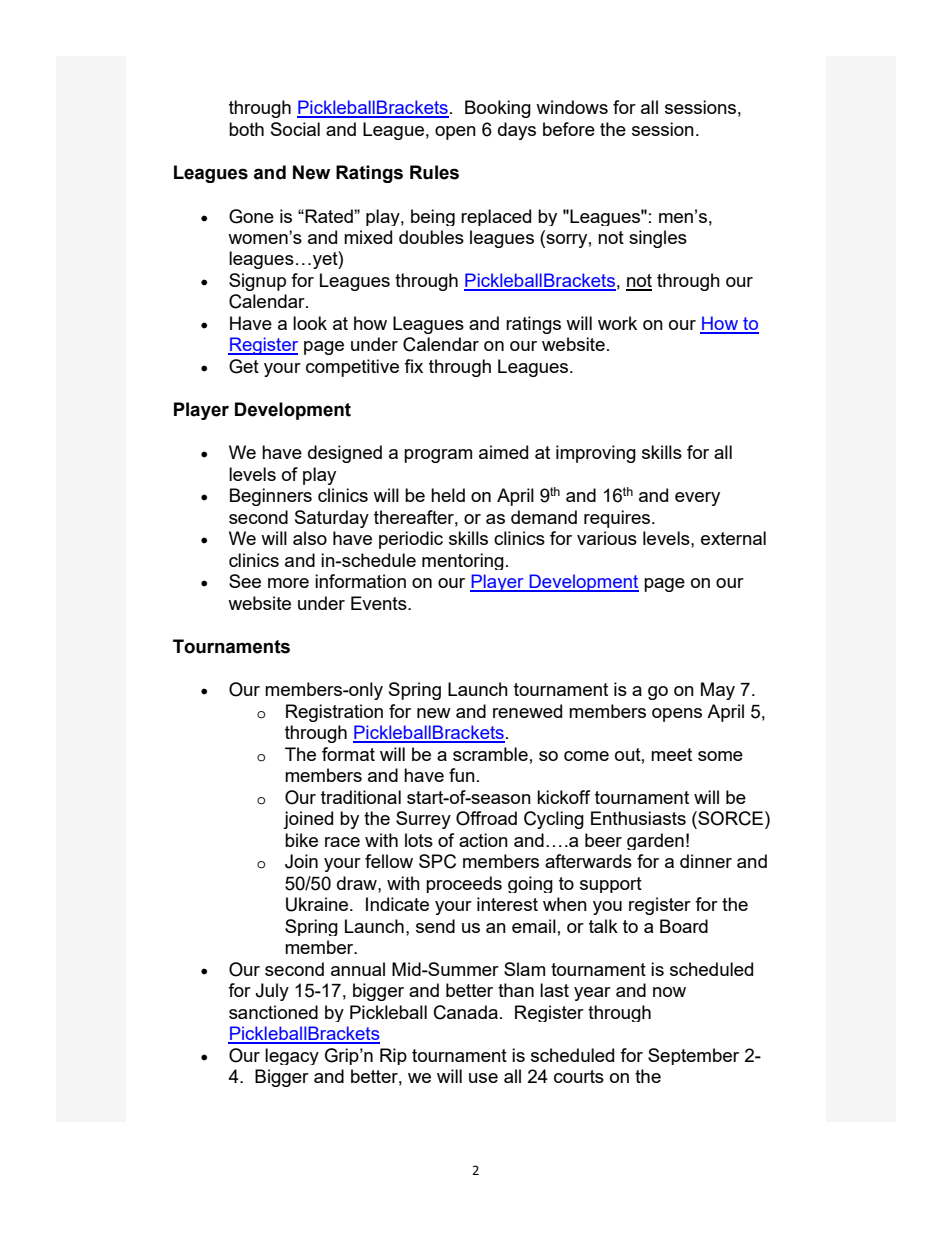  What do you see at coordinates (301, 840) in the page?
I see `bike` at bounding box center [301, 840].
